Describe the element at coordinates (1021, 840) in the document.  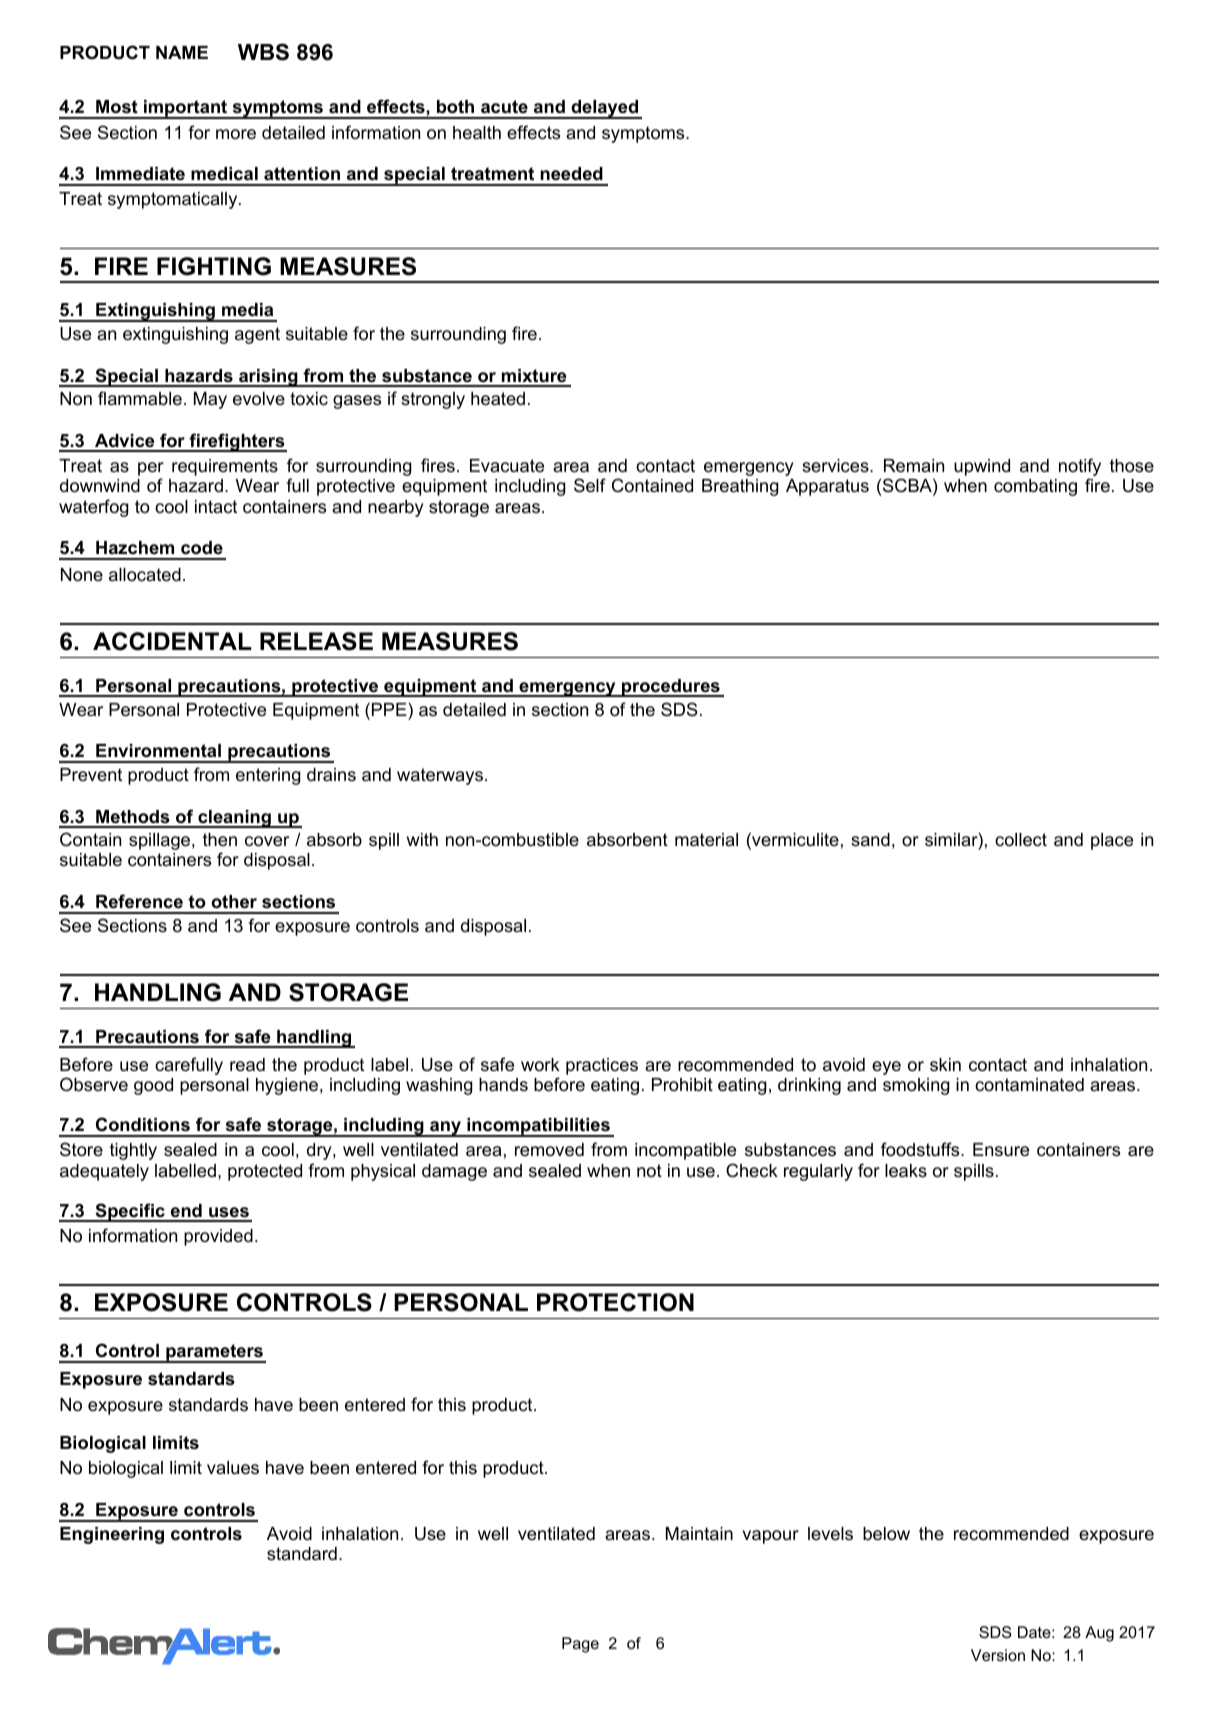
I see `collect` at that location.
